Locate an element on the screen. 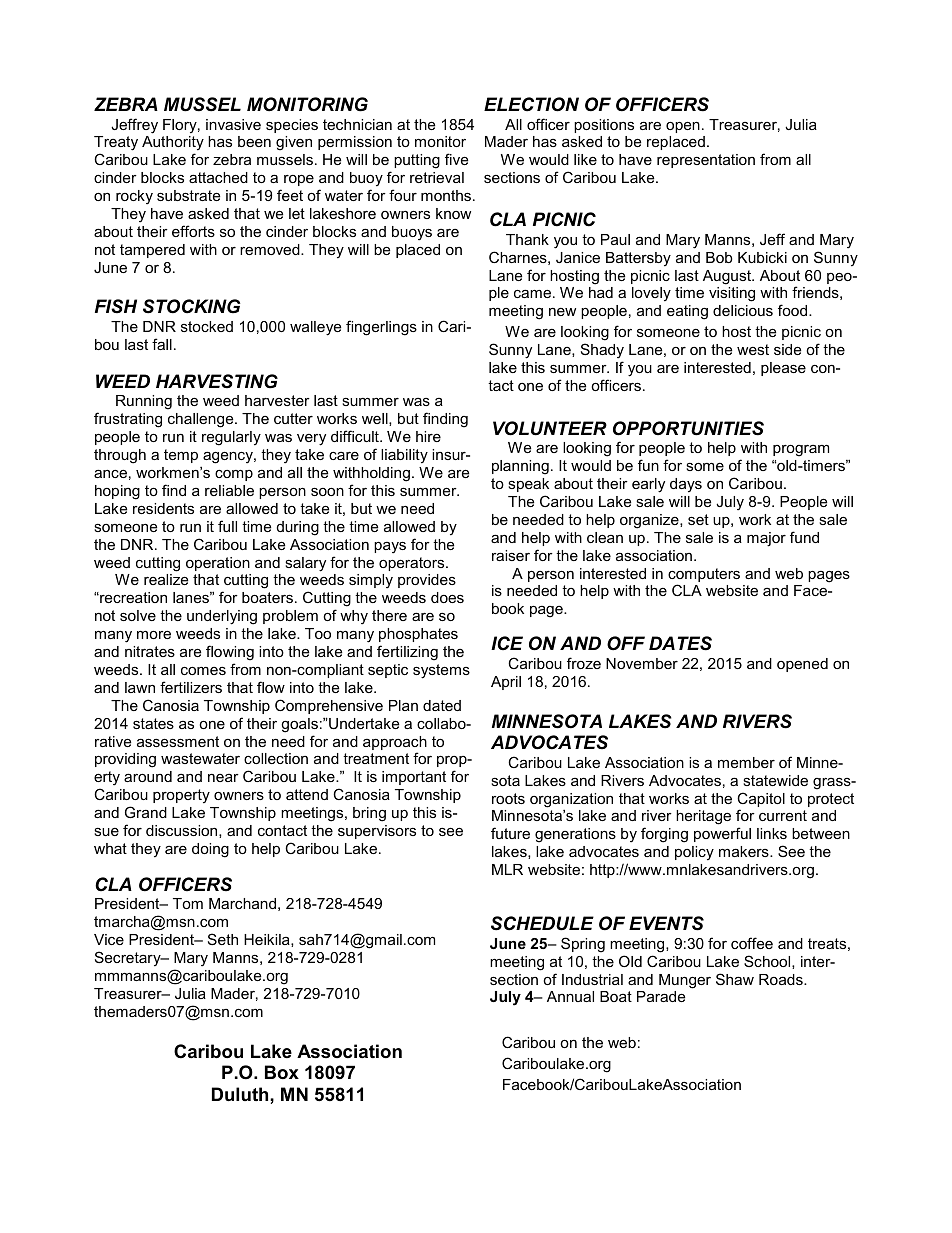 The width and height of the screenshot is (952, 1233). future is located at coordinates (510, 833).
